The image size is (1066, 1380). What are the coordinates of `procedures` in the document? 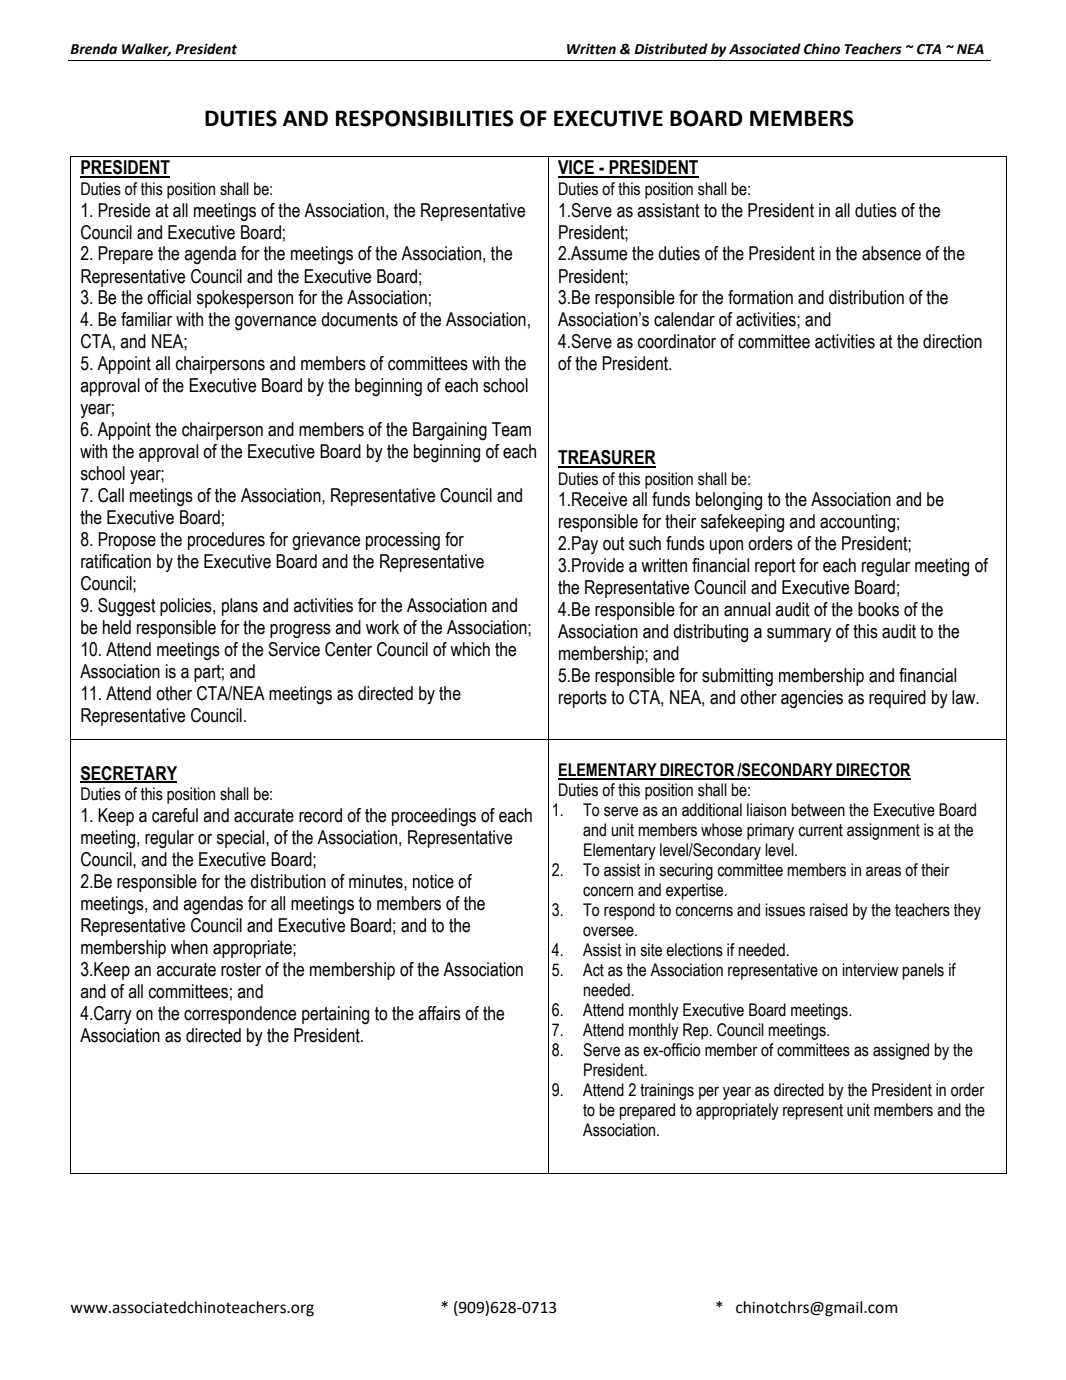 It's located at (226, 541).
